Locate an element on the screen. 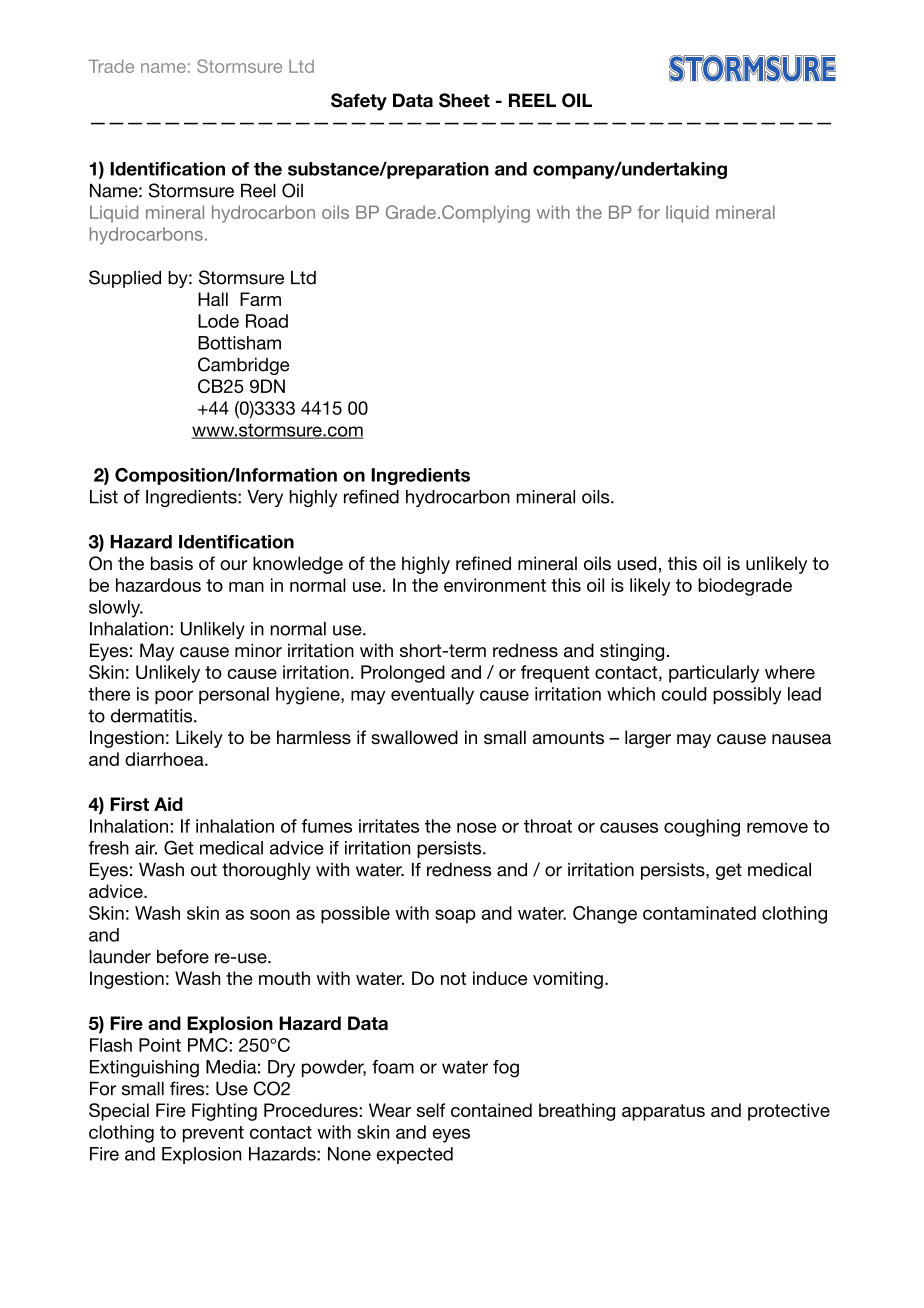 Image resolution: width=924 pixels, height=1308 pixels. particularly is located at coordinates (714, 674).
